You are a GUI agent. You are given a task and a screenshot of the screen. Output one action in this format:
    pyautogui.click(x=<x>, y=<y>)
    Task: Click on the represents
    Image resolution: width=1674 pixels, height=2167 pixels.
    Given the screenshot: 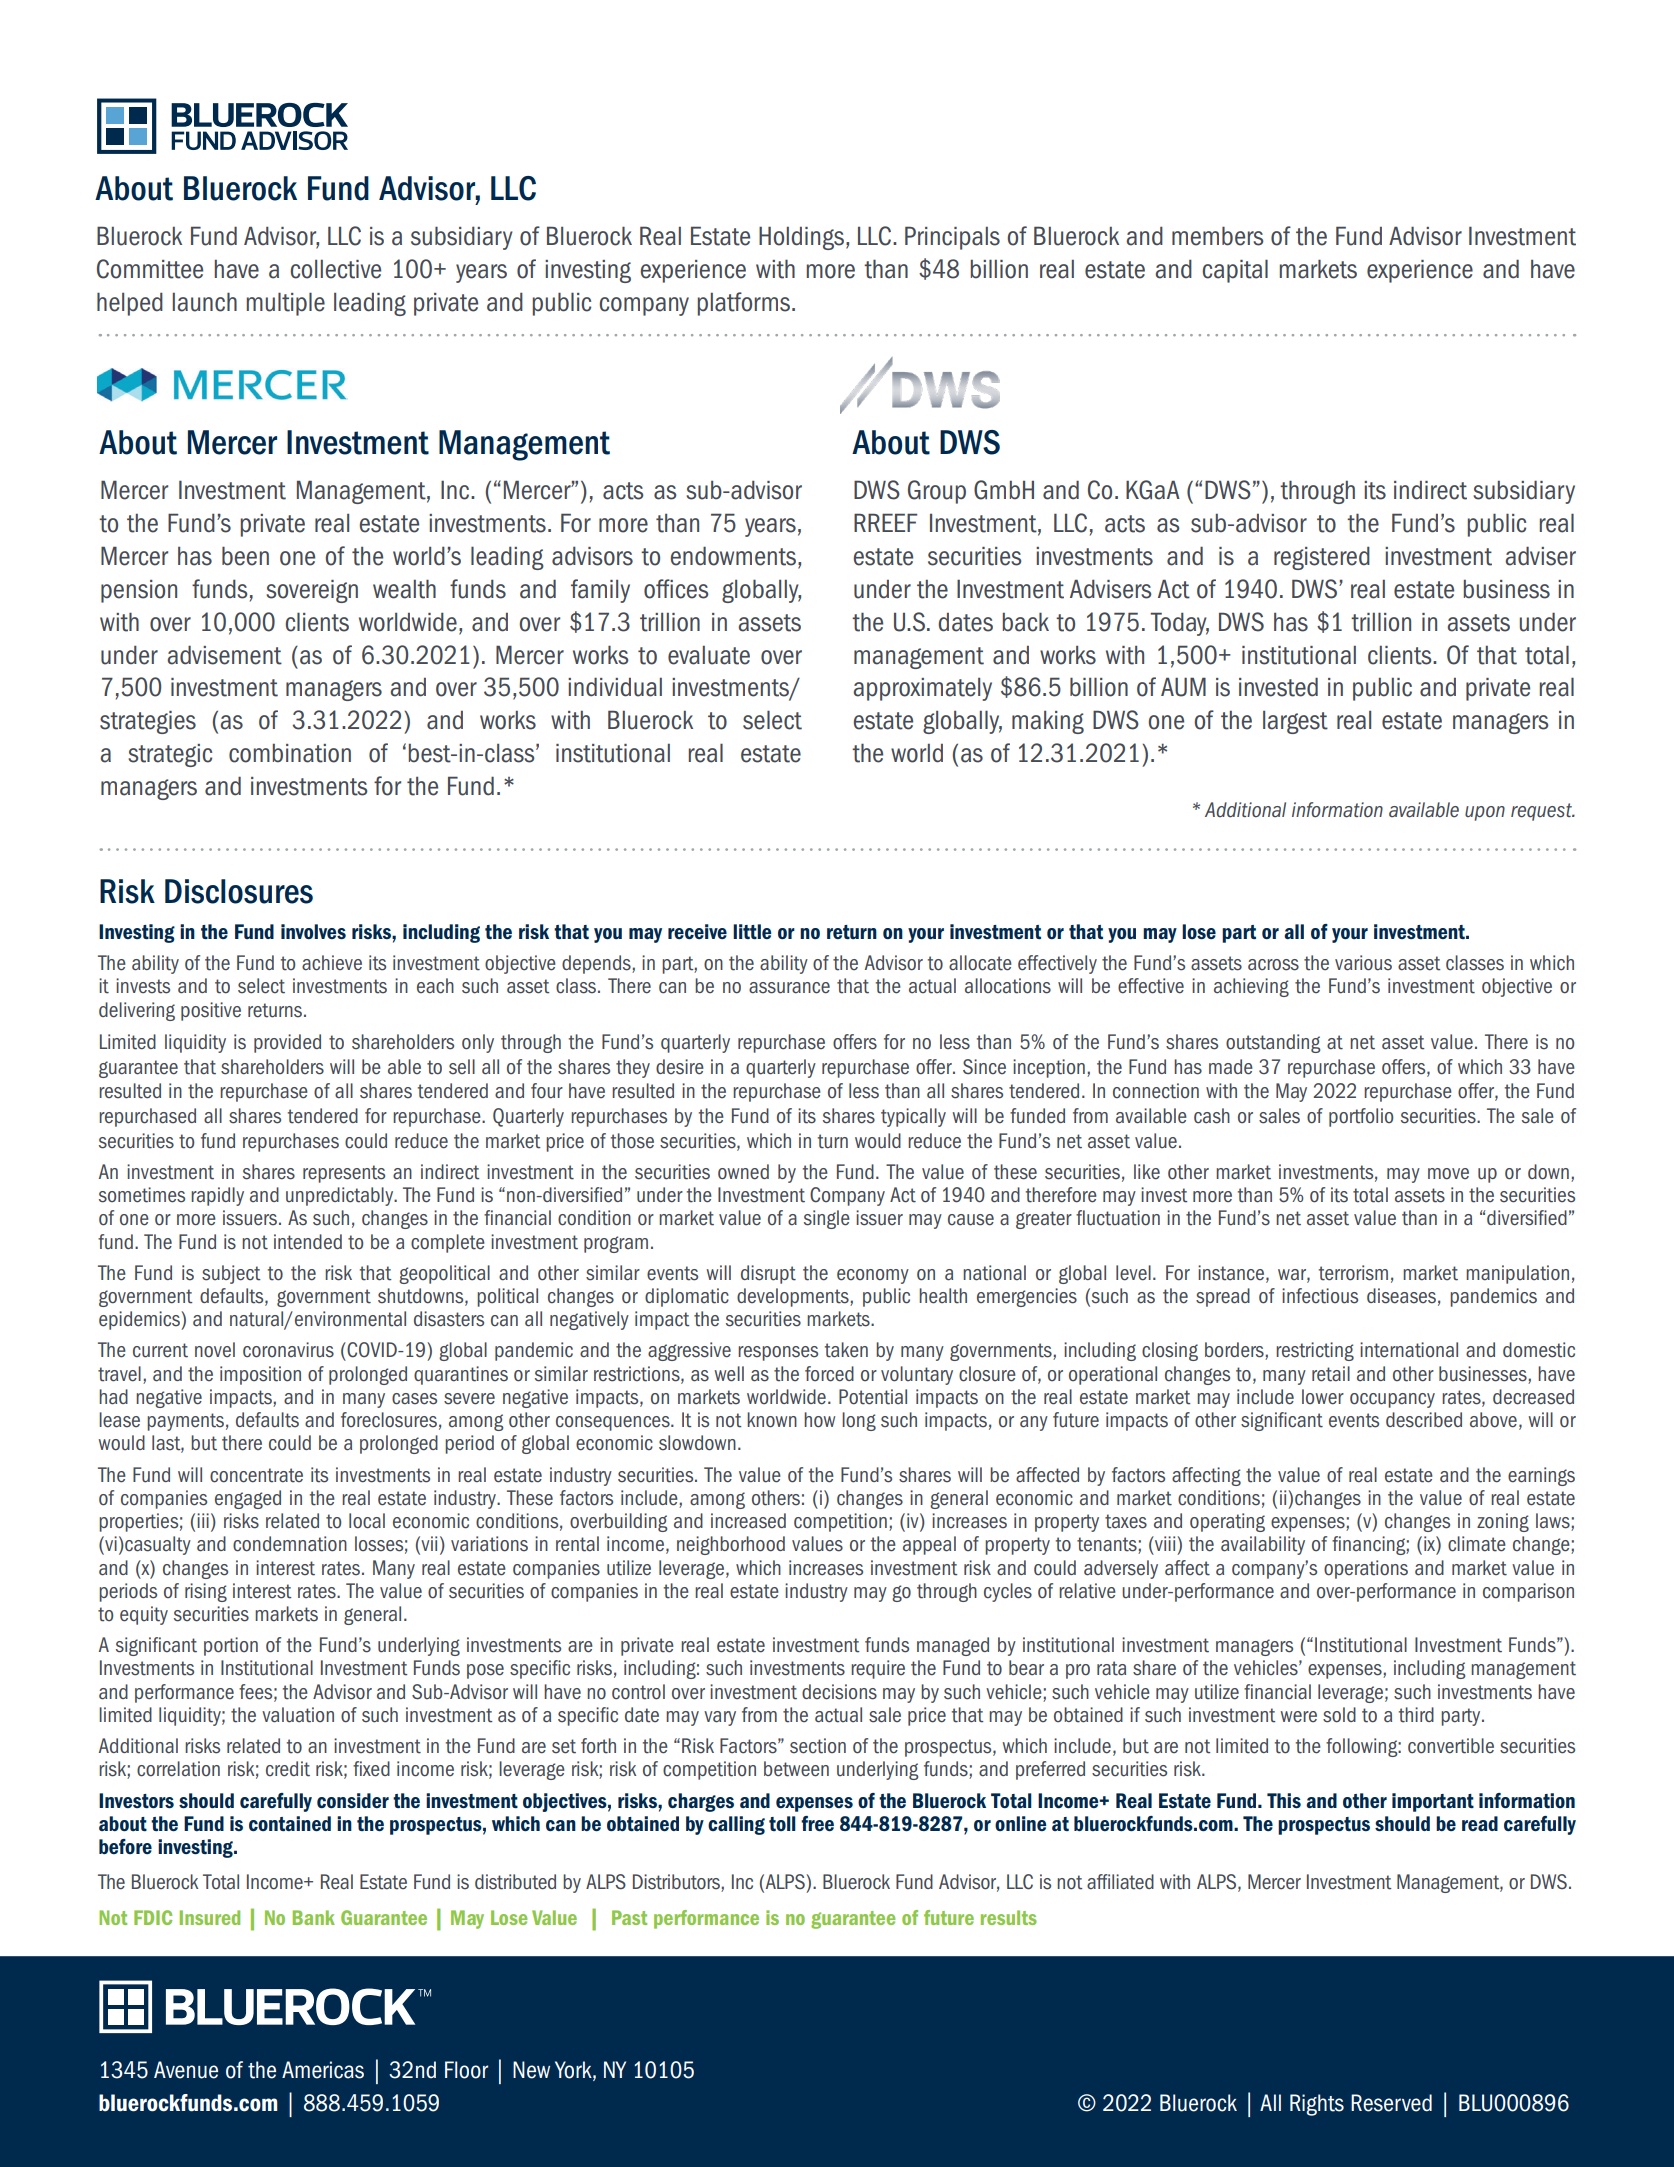 What is the action you would take?
    pyautogui.click(x=344, y=1174)
